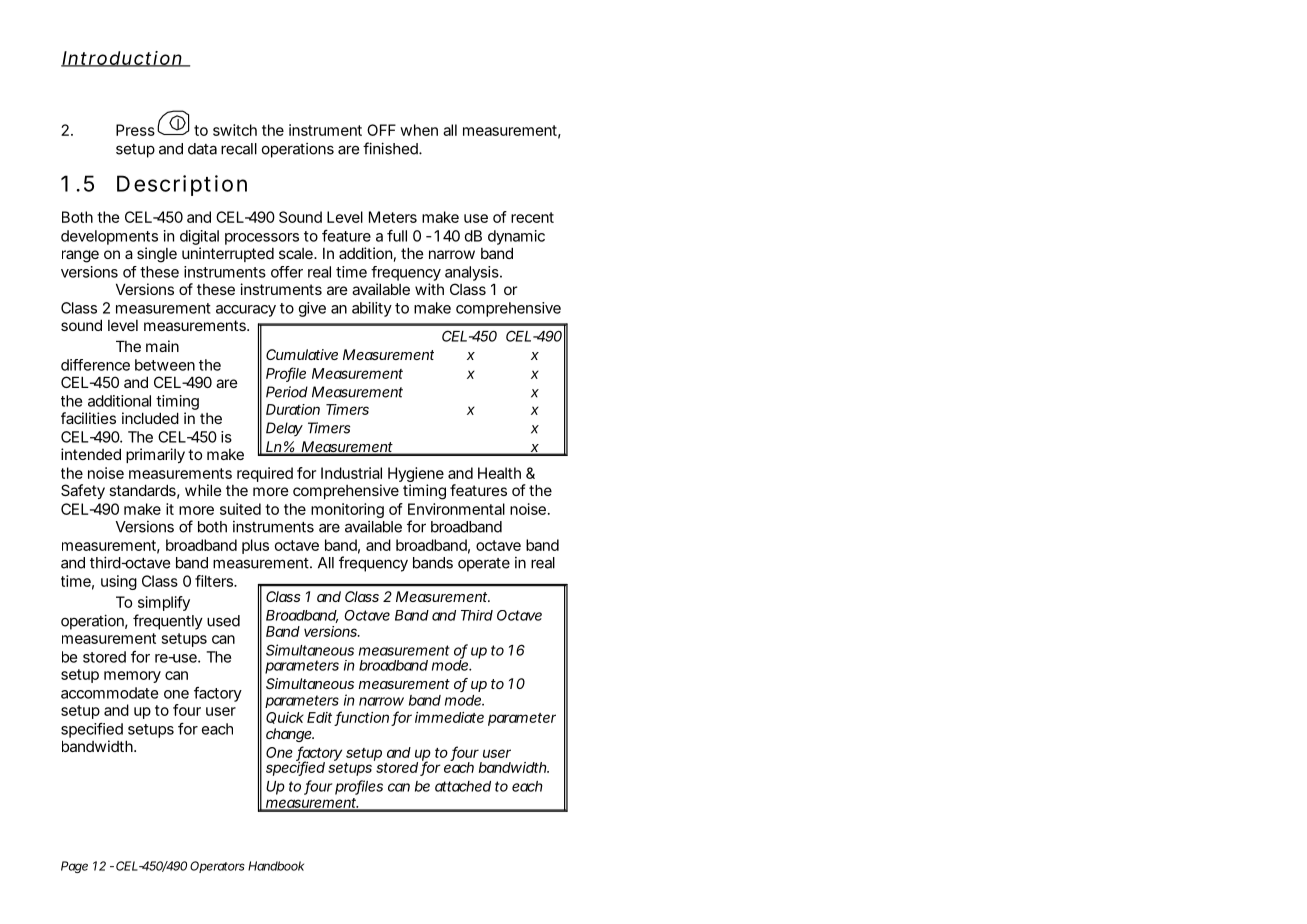  I want to click on operate, so click(484, 565).
